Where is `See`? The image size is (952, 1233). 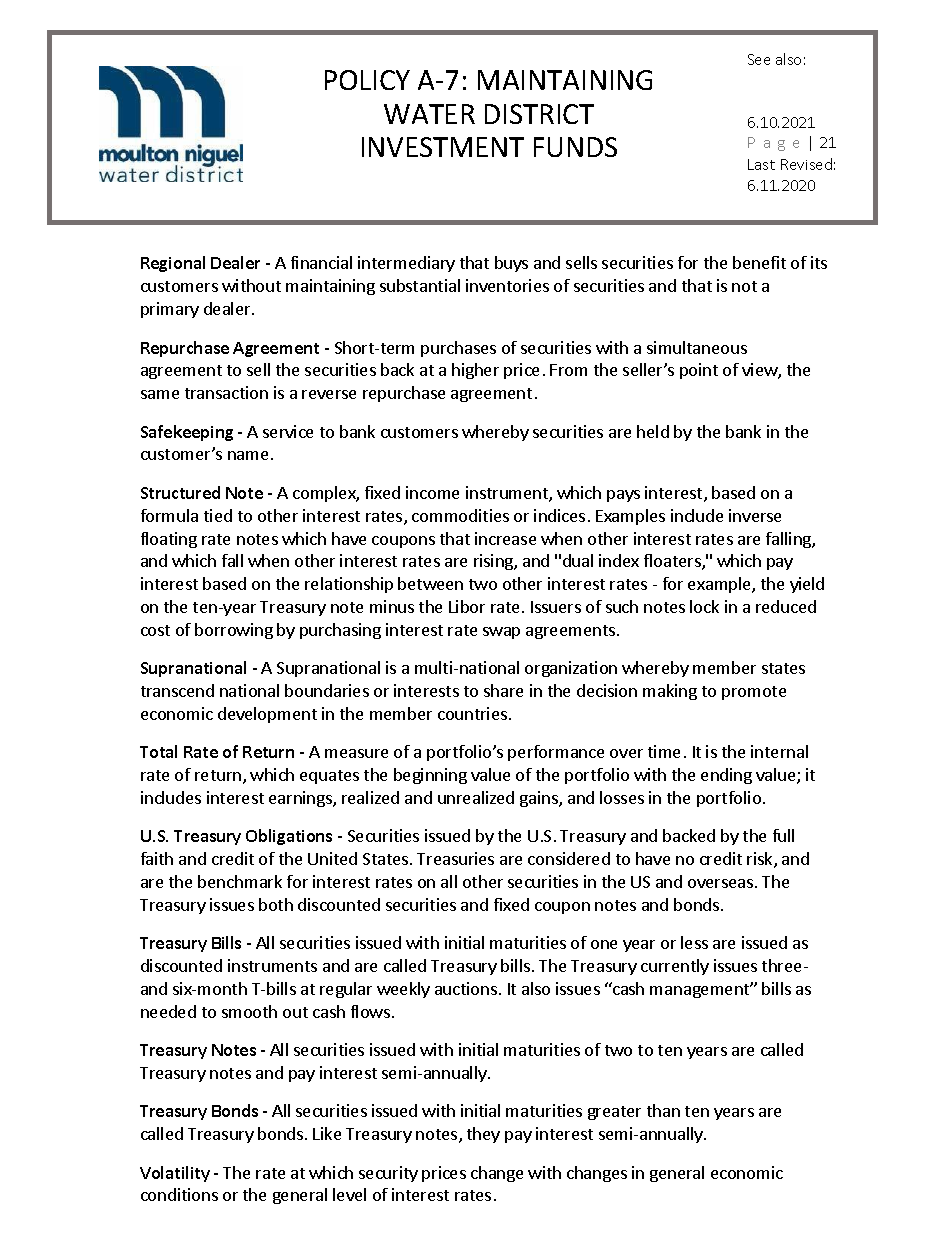 See is located at coordinates (759, 59).
